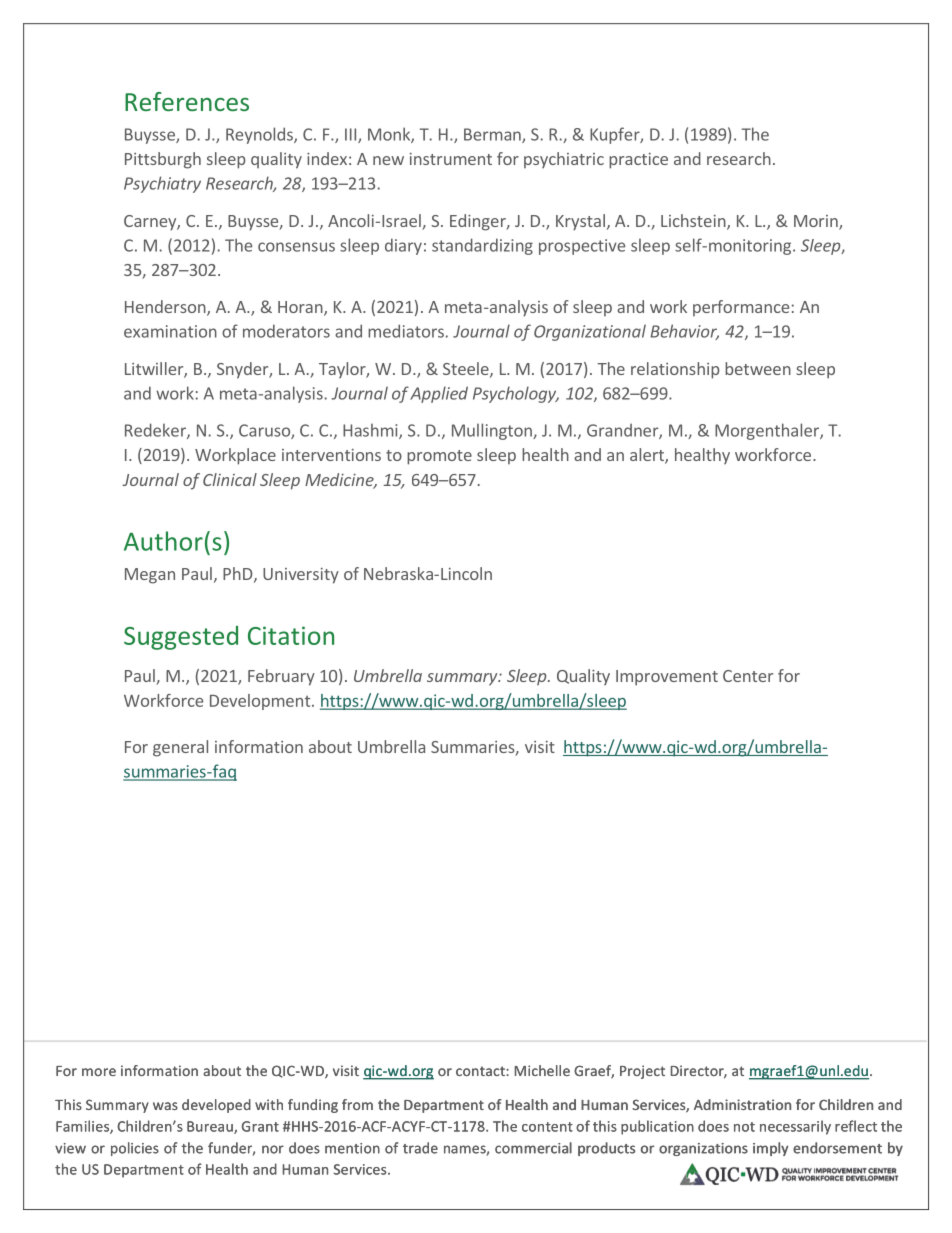 This screenshot has height=1233, width=952. I want to click on Reynolds, so click(260, 135).
